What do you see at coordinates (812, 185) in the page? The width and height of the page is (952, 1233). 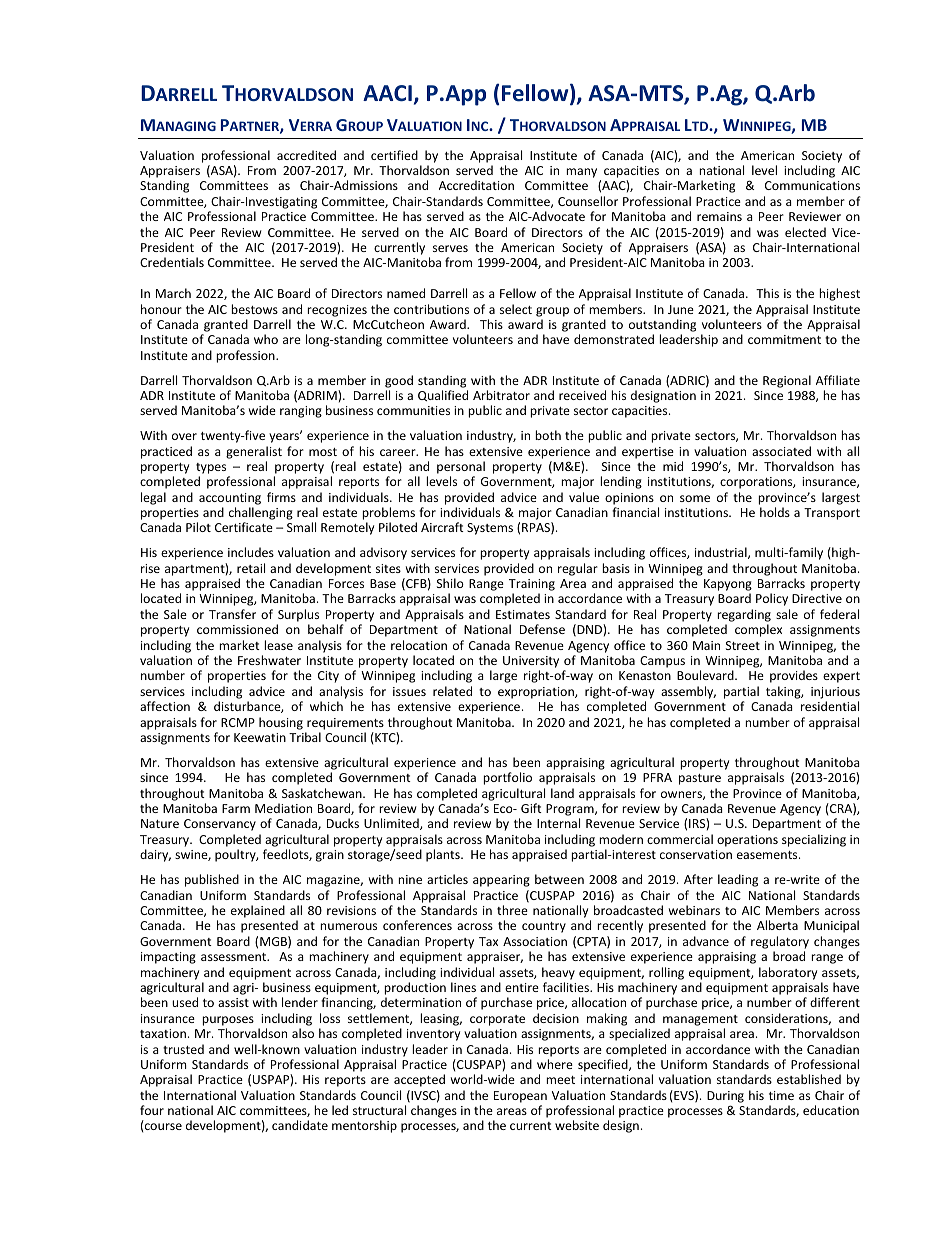 I see `Communications` at bounding box center [812, 185].
